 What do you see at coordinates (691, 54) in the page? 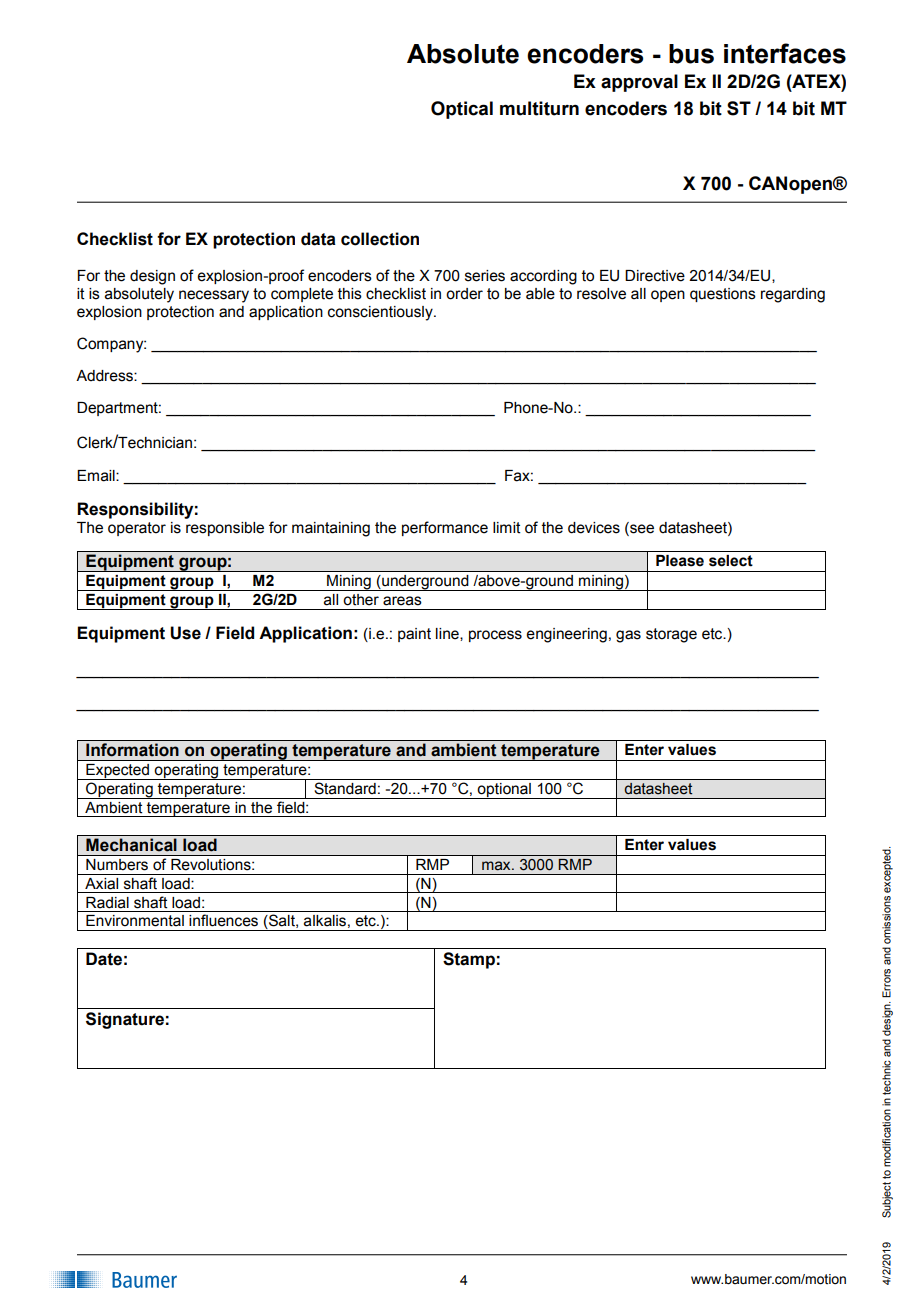
I see `bus` at bounding box center [691, 54].
